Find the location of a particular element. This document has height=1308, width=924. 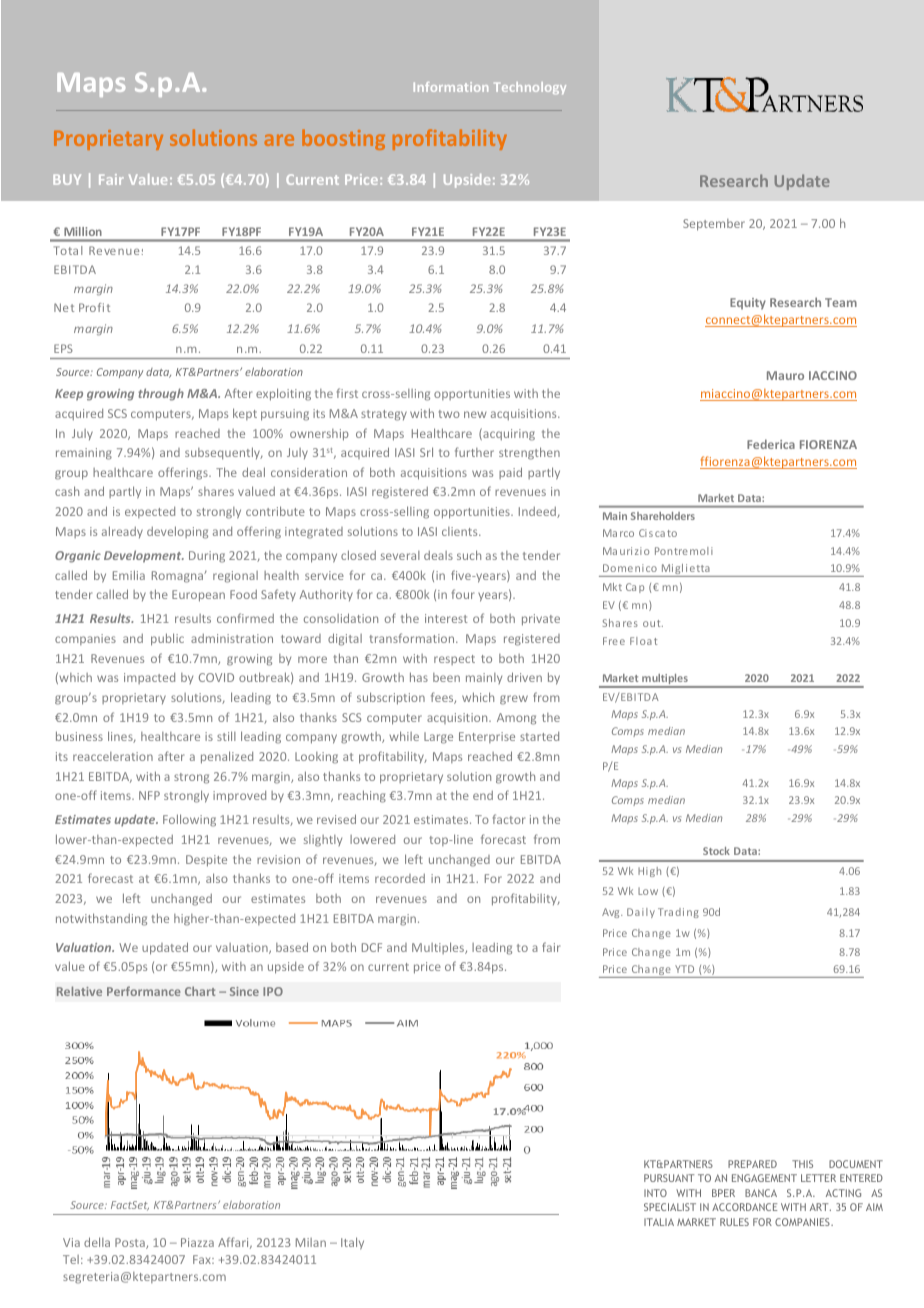

Mauro is located at coordinates (785, 375).
